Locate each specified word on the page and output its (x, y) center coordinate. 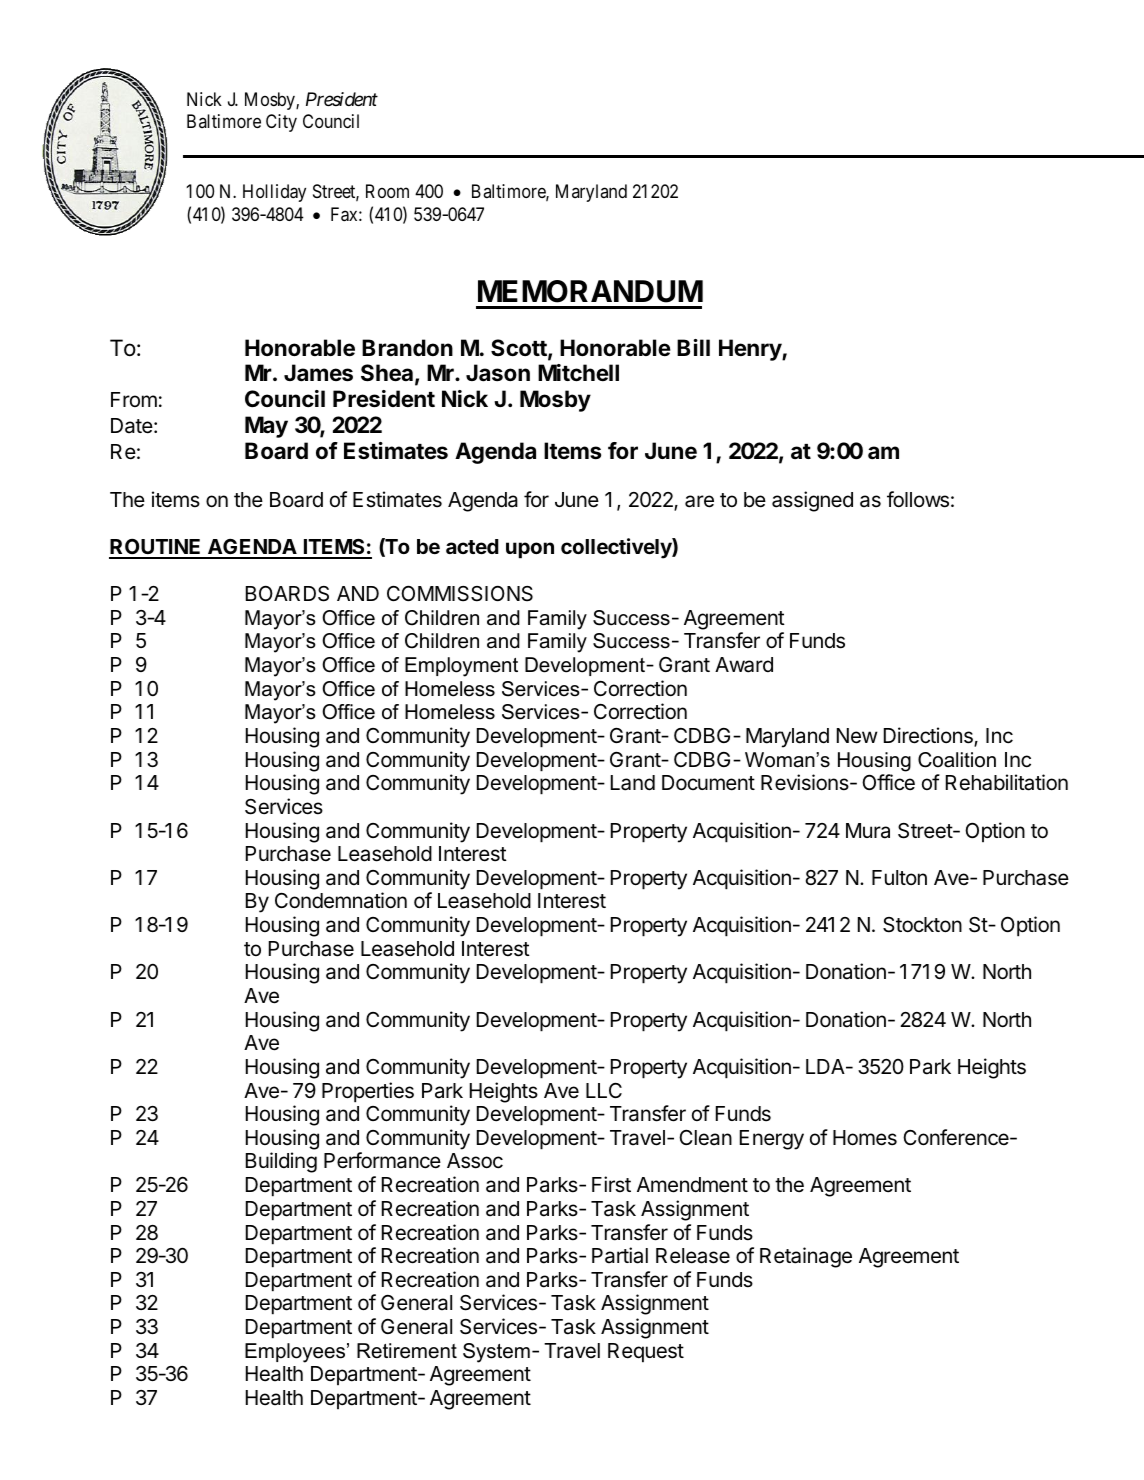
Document (708, 783)
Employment (461, 667)
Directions (929, 736)
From (134, 399)
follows (918, 499)
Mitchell (578, 373)
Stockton (922, 925)
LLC (604, 1090)
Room (387, 191)
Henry (751, 350)
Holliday (274, 193)
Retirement (407, 1351)
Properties (368, 1092)
